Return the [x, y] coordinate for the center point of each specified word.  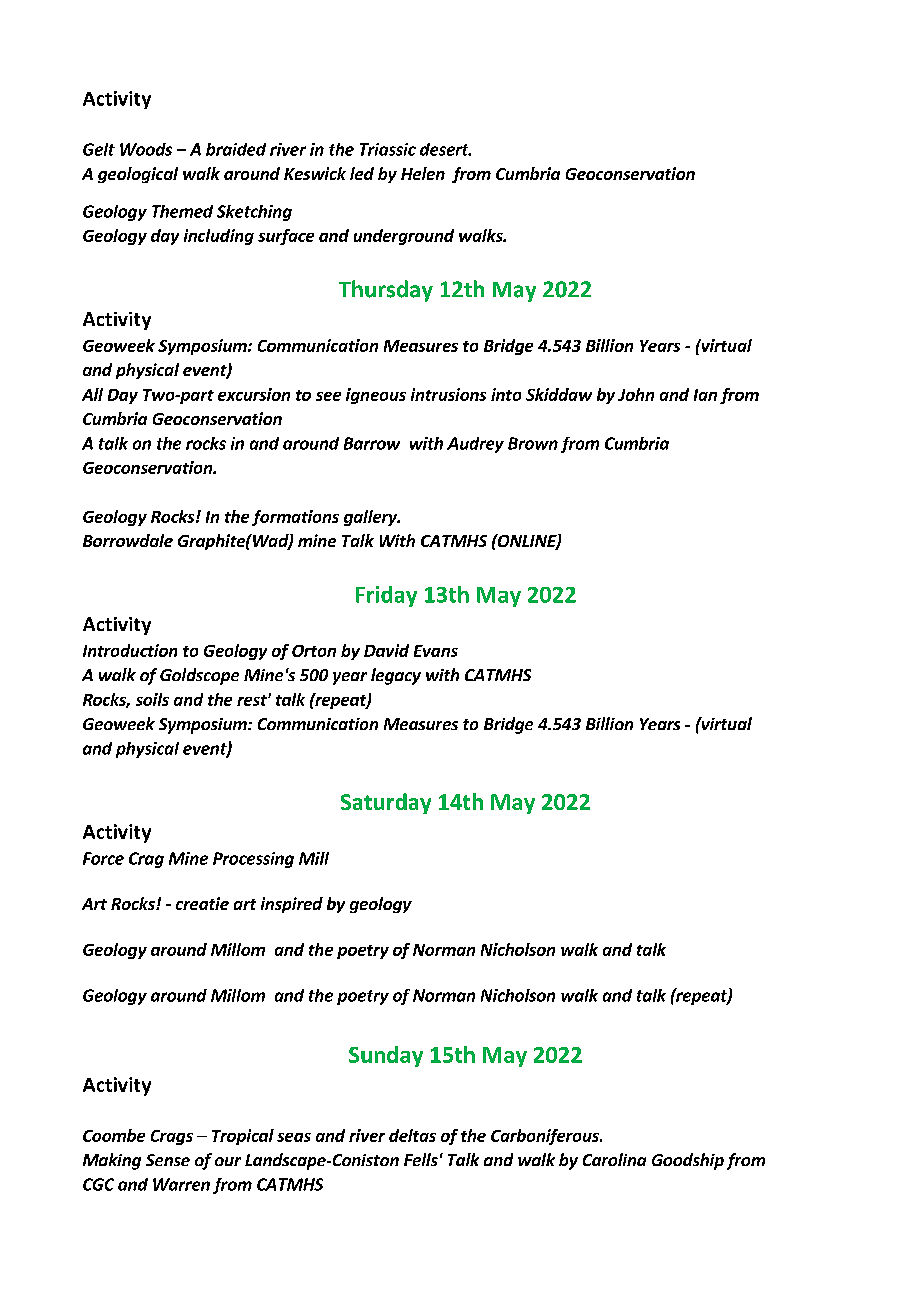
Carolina [614, 1159]
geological [138, 175]
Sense [168, 1160]
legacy [396, 676]
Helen [423, 173]
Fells [421, 1159]
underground [404, 237]
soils [152, 699]
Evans [436, 651]
